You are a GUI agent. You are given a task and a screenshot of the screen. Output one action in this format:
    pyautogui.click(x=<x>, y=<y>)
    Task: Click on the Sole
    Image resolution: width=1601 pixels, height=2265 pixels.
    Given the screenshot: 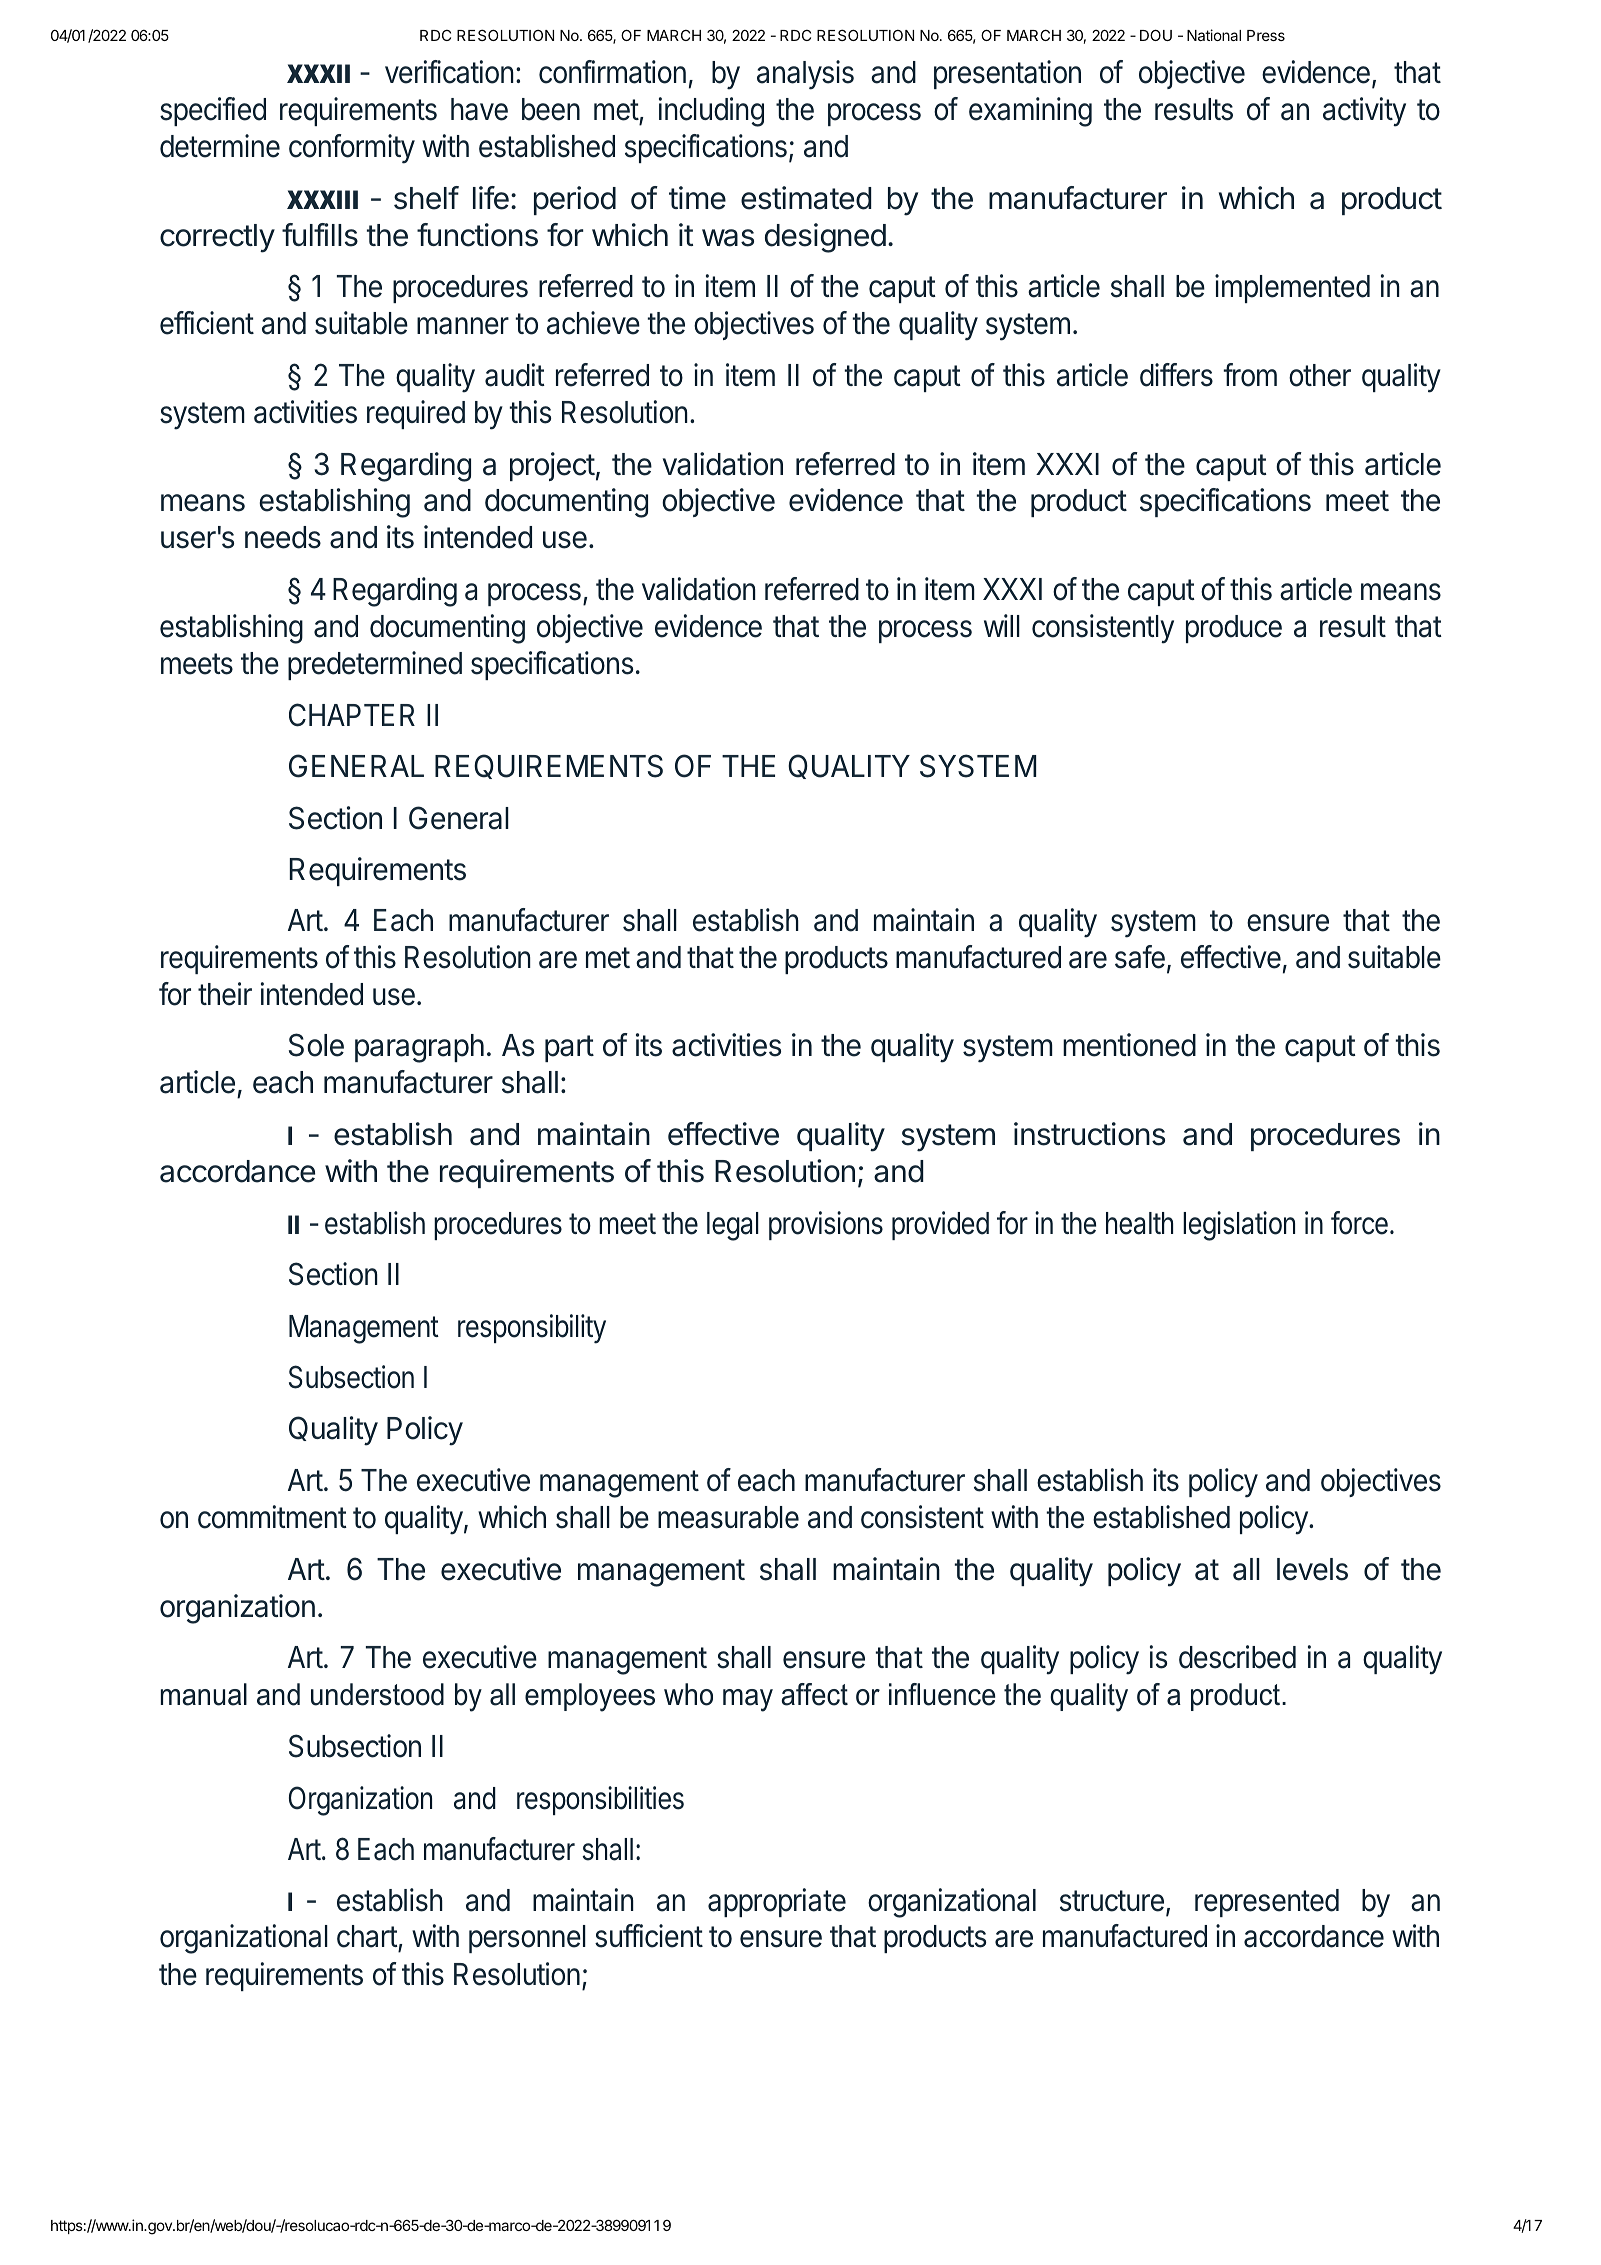 What is the action you would take?
    pyautogui.click(x=316, y=1045)
